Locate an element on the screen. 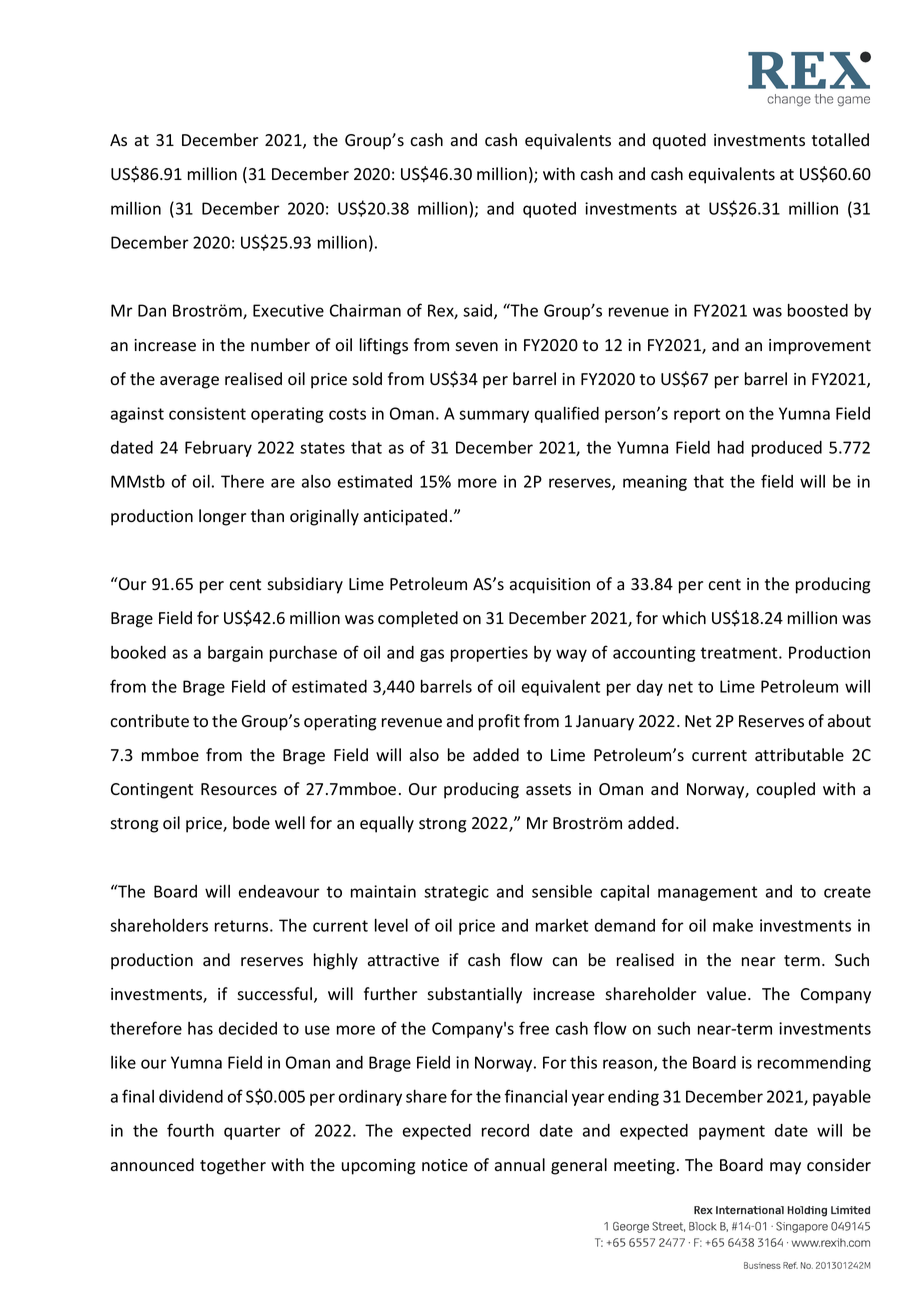 The height and width of the screenshot is (1309, 924). payment is located at coordinates (732, 1132).
